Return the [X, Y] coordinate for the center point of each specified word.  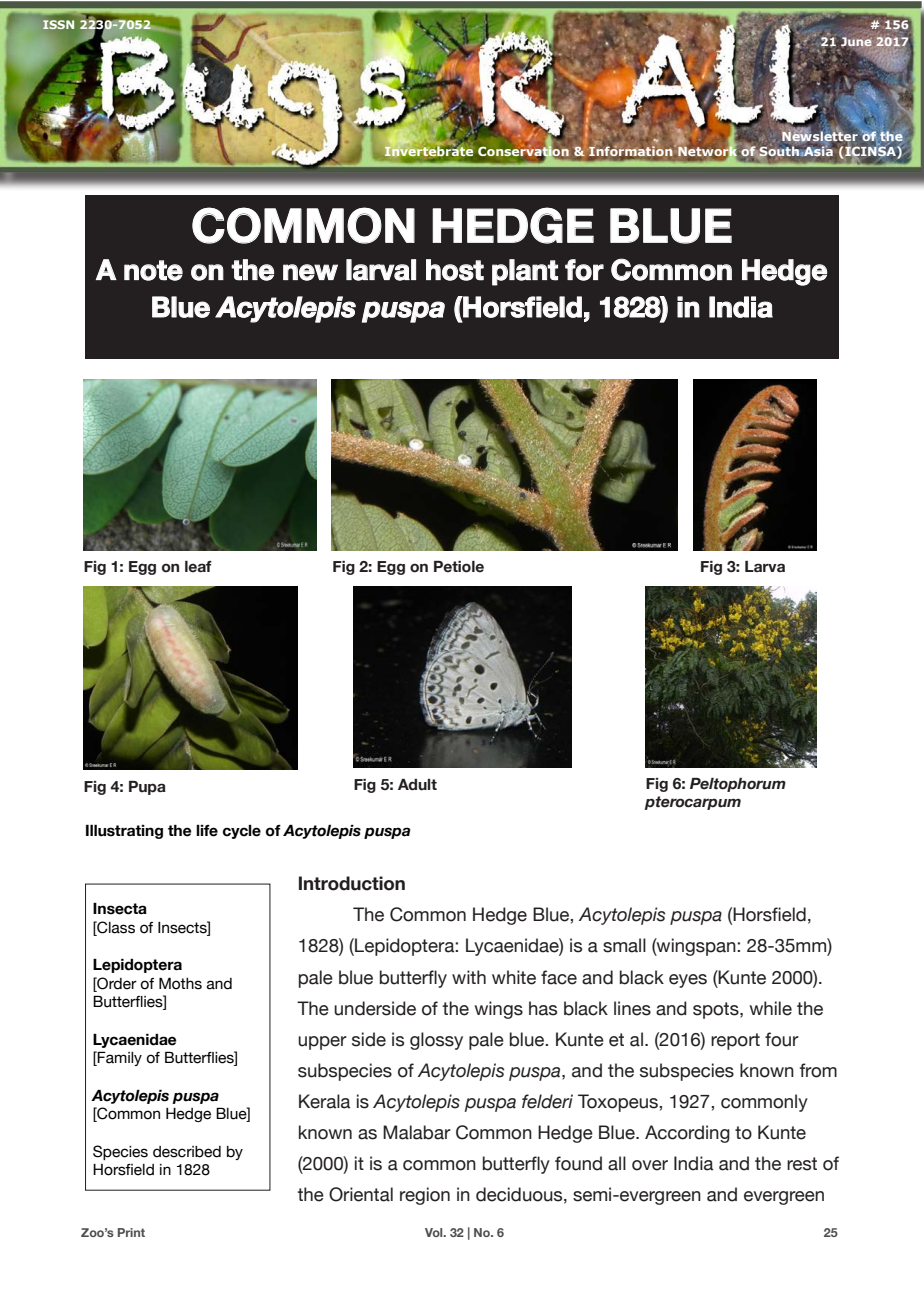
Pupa [147, 788]
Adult [417, 785]
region [425, 1196]
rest [802, 1164]
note [153, 270]
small [624, 945]
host [455, 270]
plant [525, 272]
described [187, 1152]
